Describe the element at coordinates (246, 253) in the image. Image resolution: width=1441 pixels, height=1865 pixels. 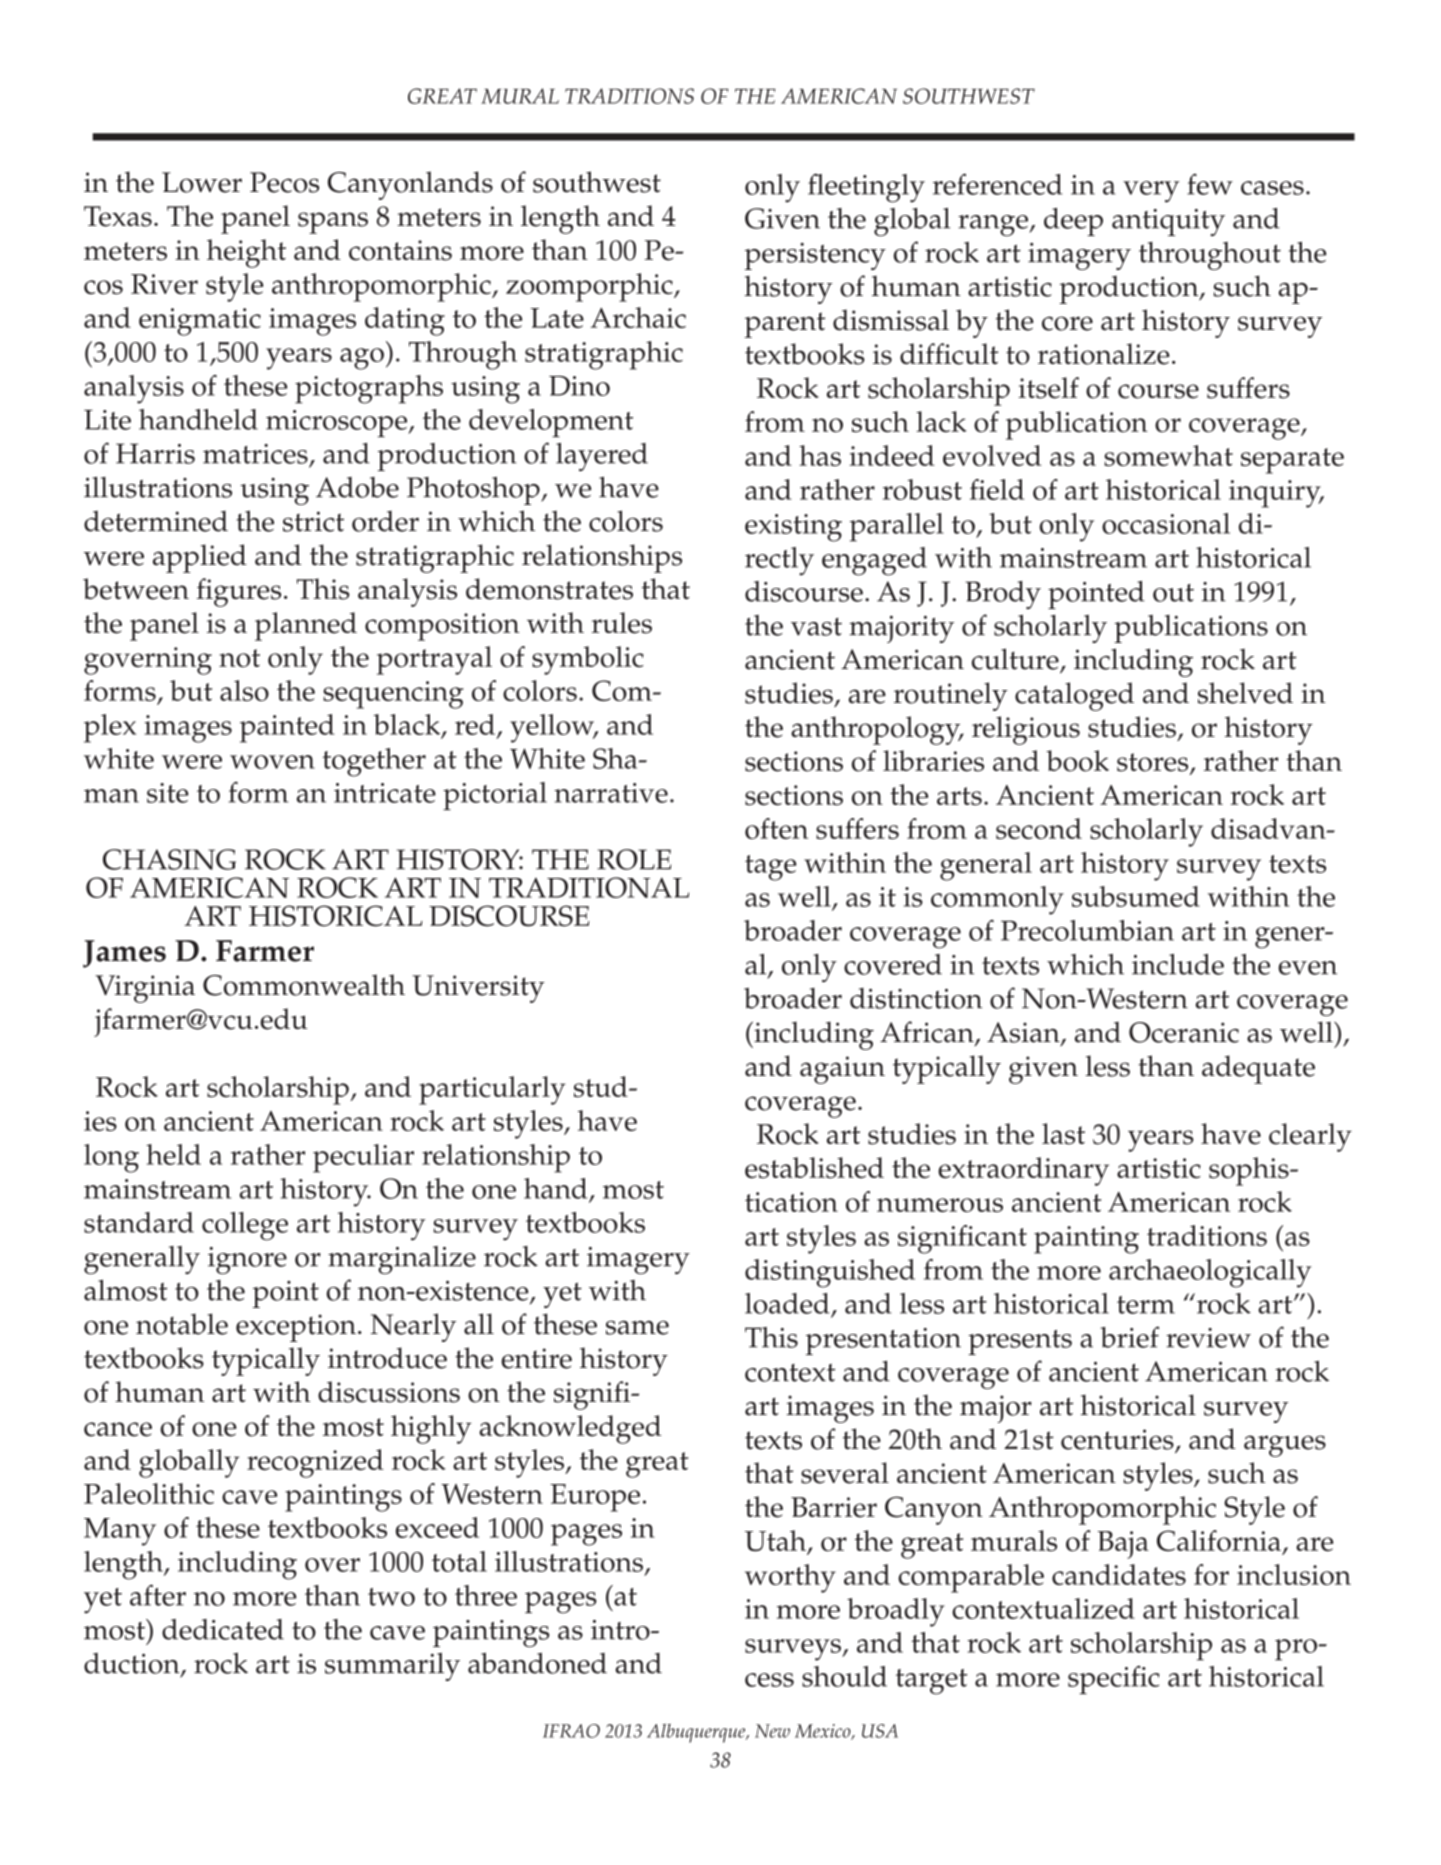
I see `height` at that location.
